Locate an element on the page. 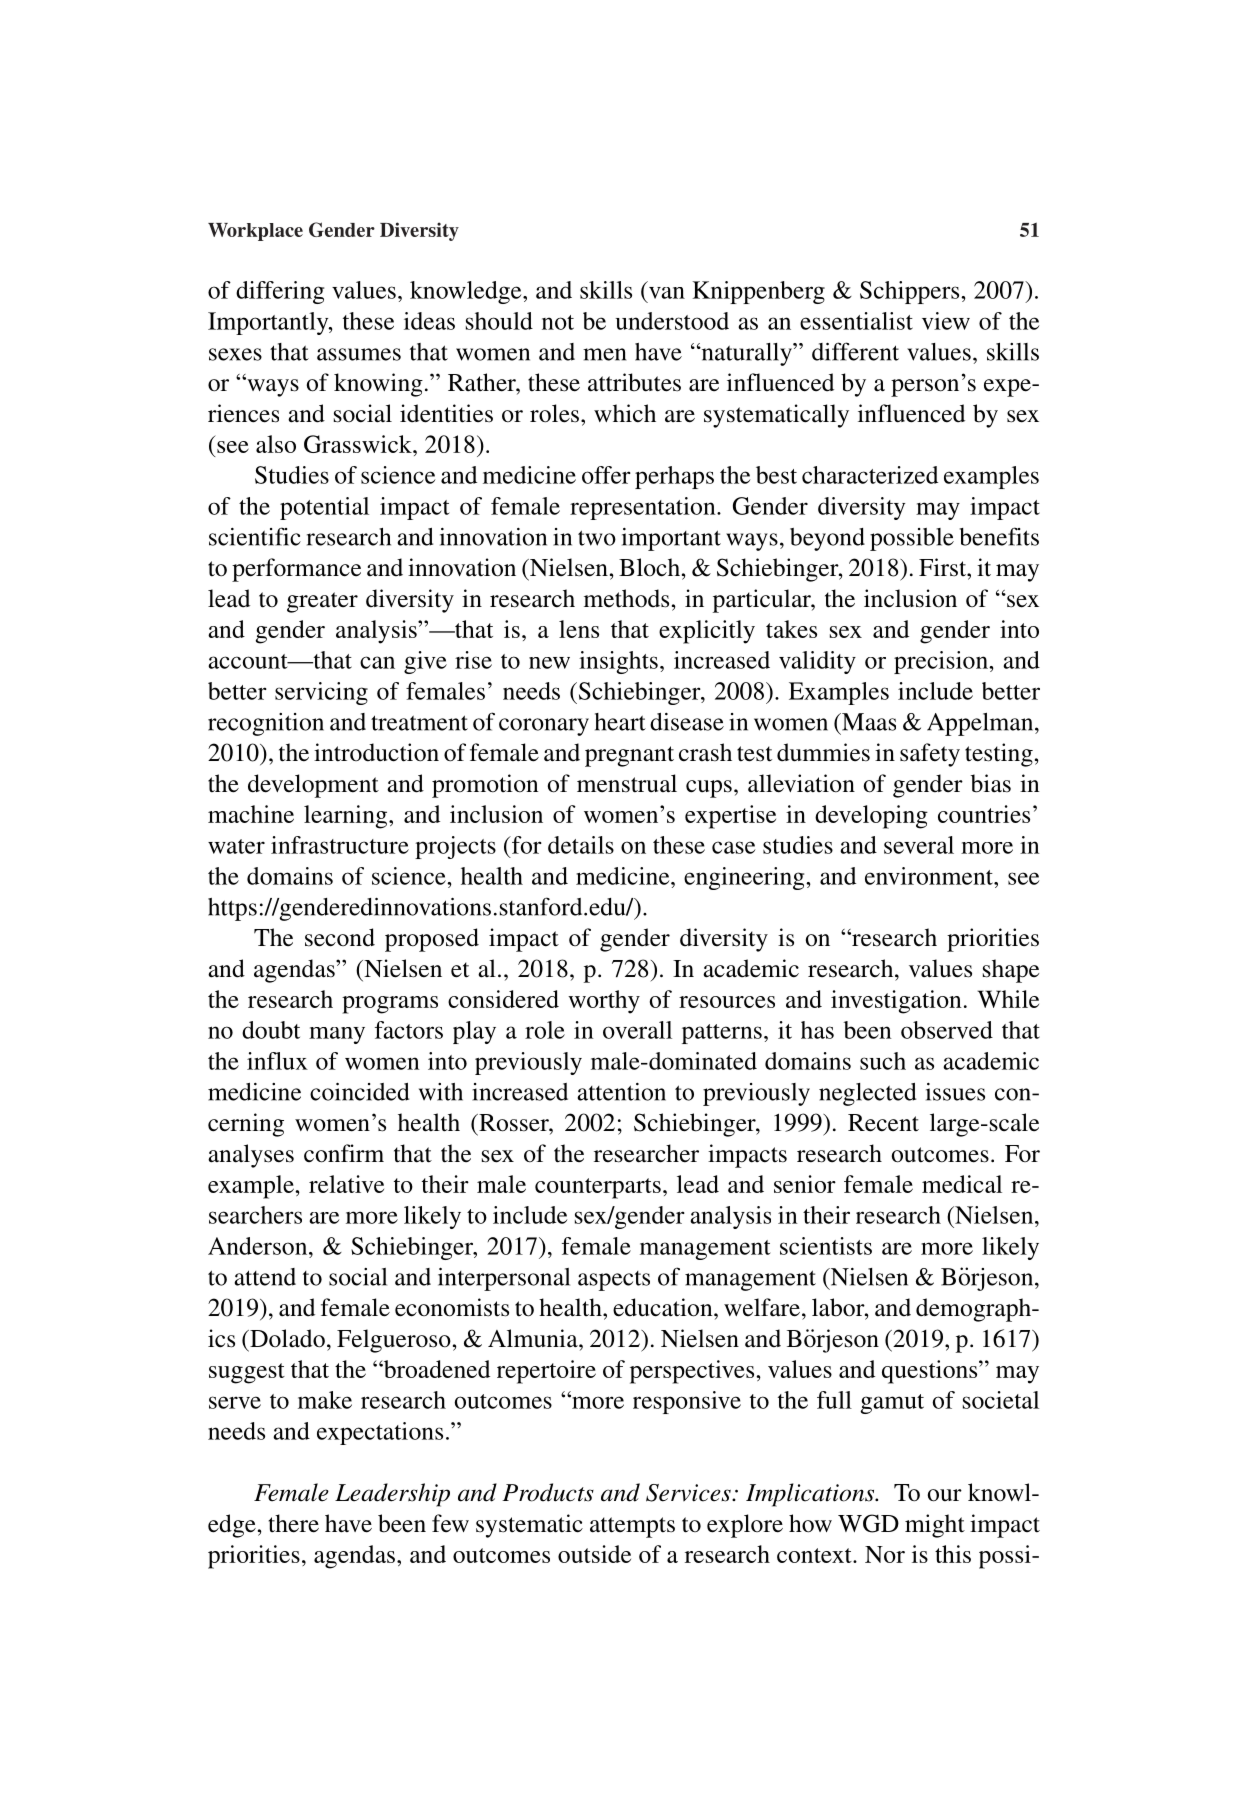 The image size is (1253, 1810). van is located at coordinates (667, 293).
